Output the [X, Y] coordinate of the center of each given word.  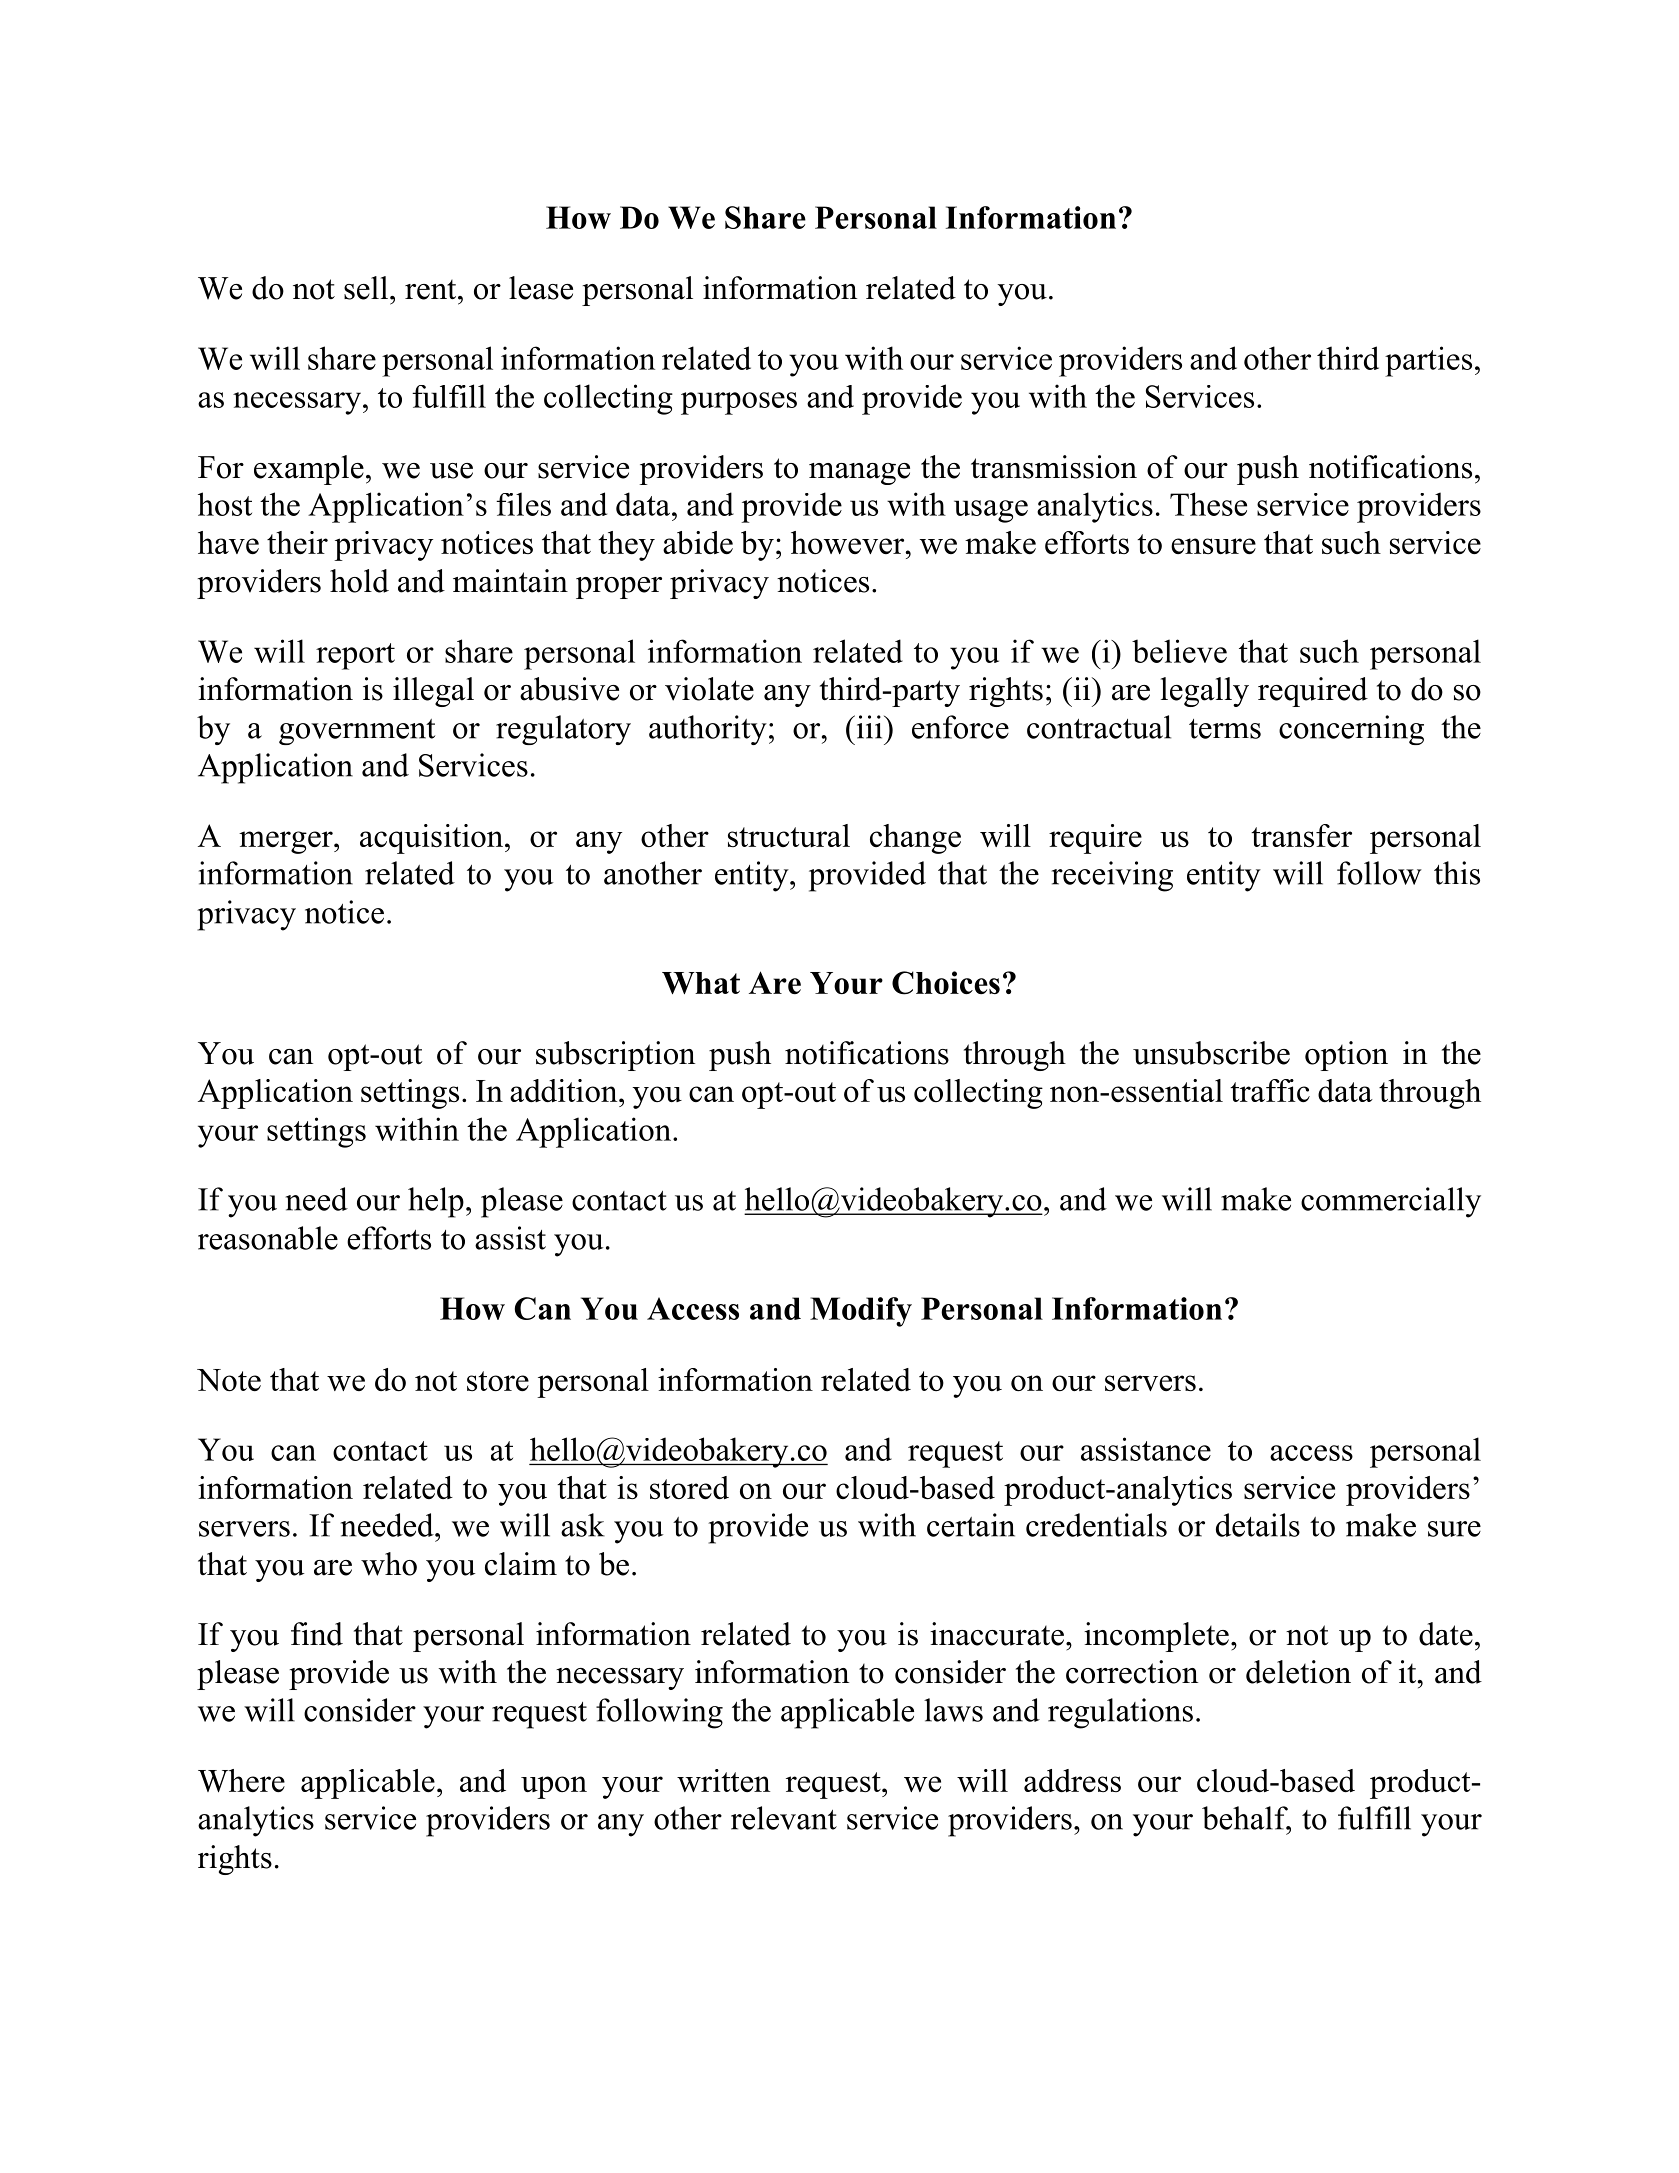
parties [1428, 361]
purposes [739, 403]
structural [789, 835]
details [1258, 1525]
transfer [1301, 835]
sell [366, 288]
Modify [861, 1312]
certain [971, 1525]
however [849, 542]
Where [241, 1780]
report [355, 656]
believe [1179, 651]
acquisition [433, 839]
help [436, 1202]
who [389, 1564]
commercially [1391, 1202]
